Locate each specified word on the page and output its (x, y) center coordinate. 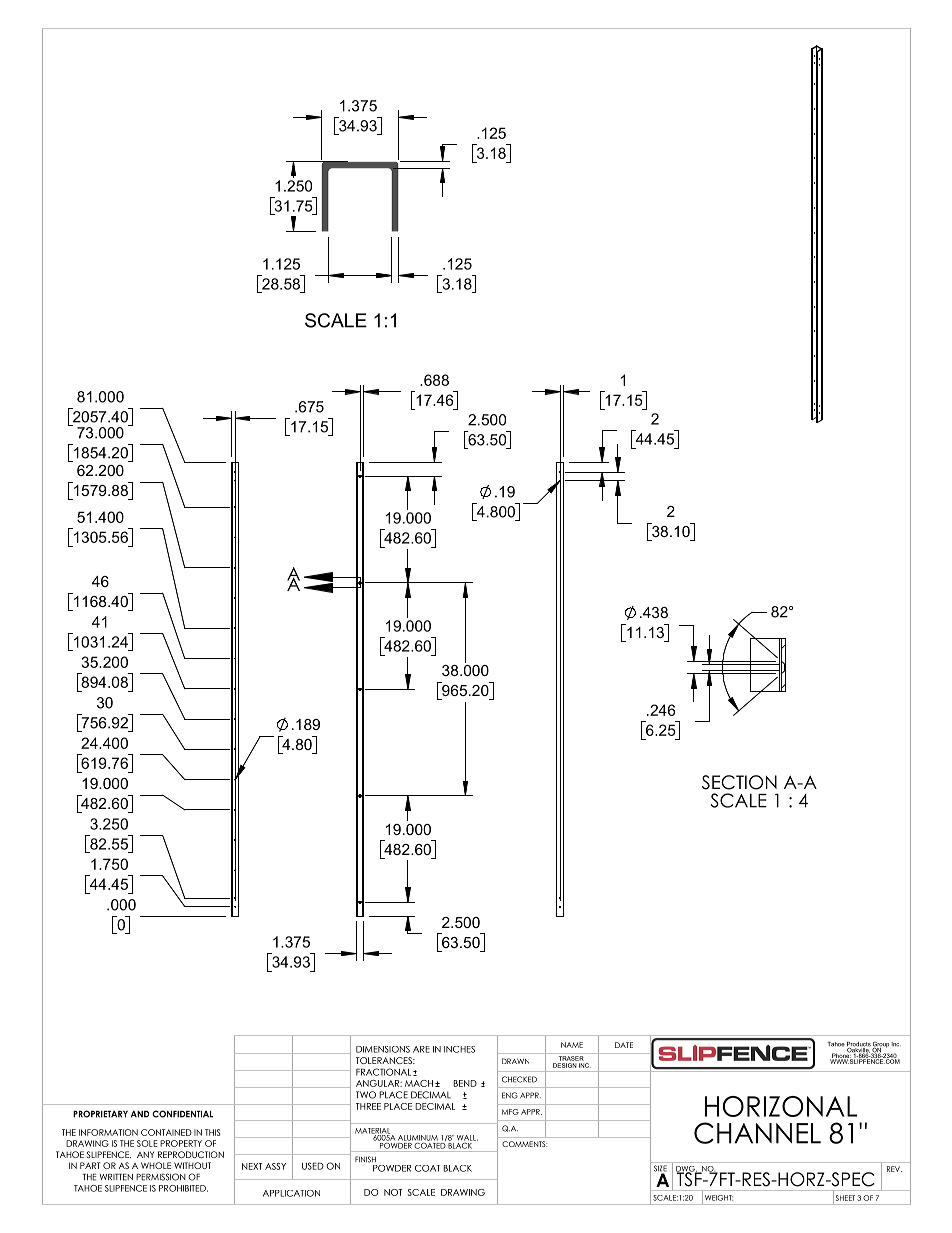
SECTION (739, 782)
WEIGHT (719, 1198)
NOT (393, 1192)
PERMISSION (161, 1177)
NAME (572, 1045)
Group (880, 1046)
